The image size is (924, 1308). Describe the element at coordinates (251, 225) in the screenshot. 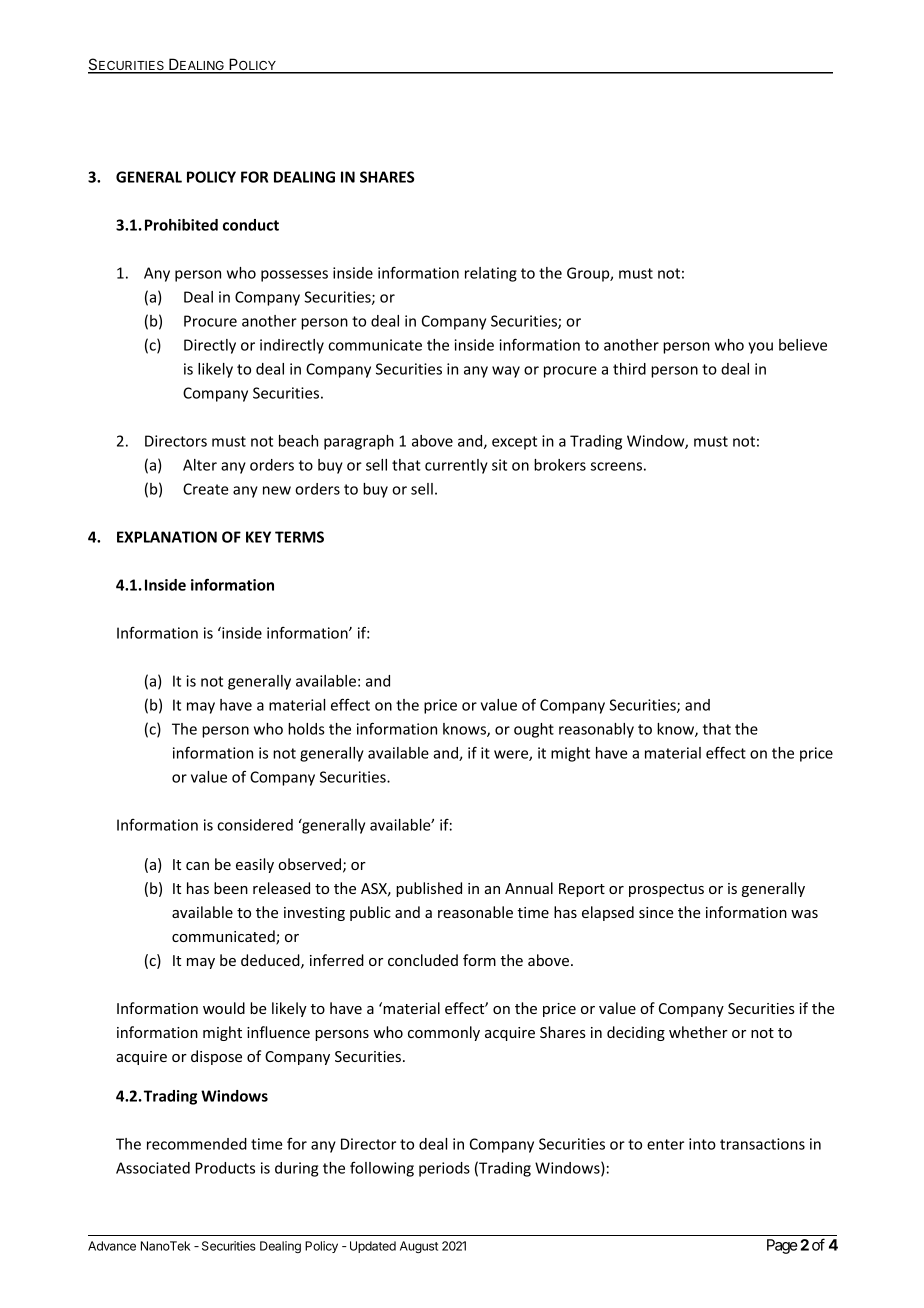

I see `conduct` at that location.
